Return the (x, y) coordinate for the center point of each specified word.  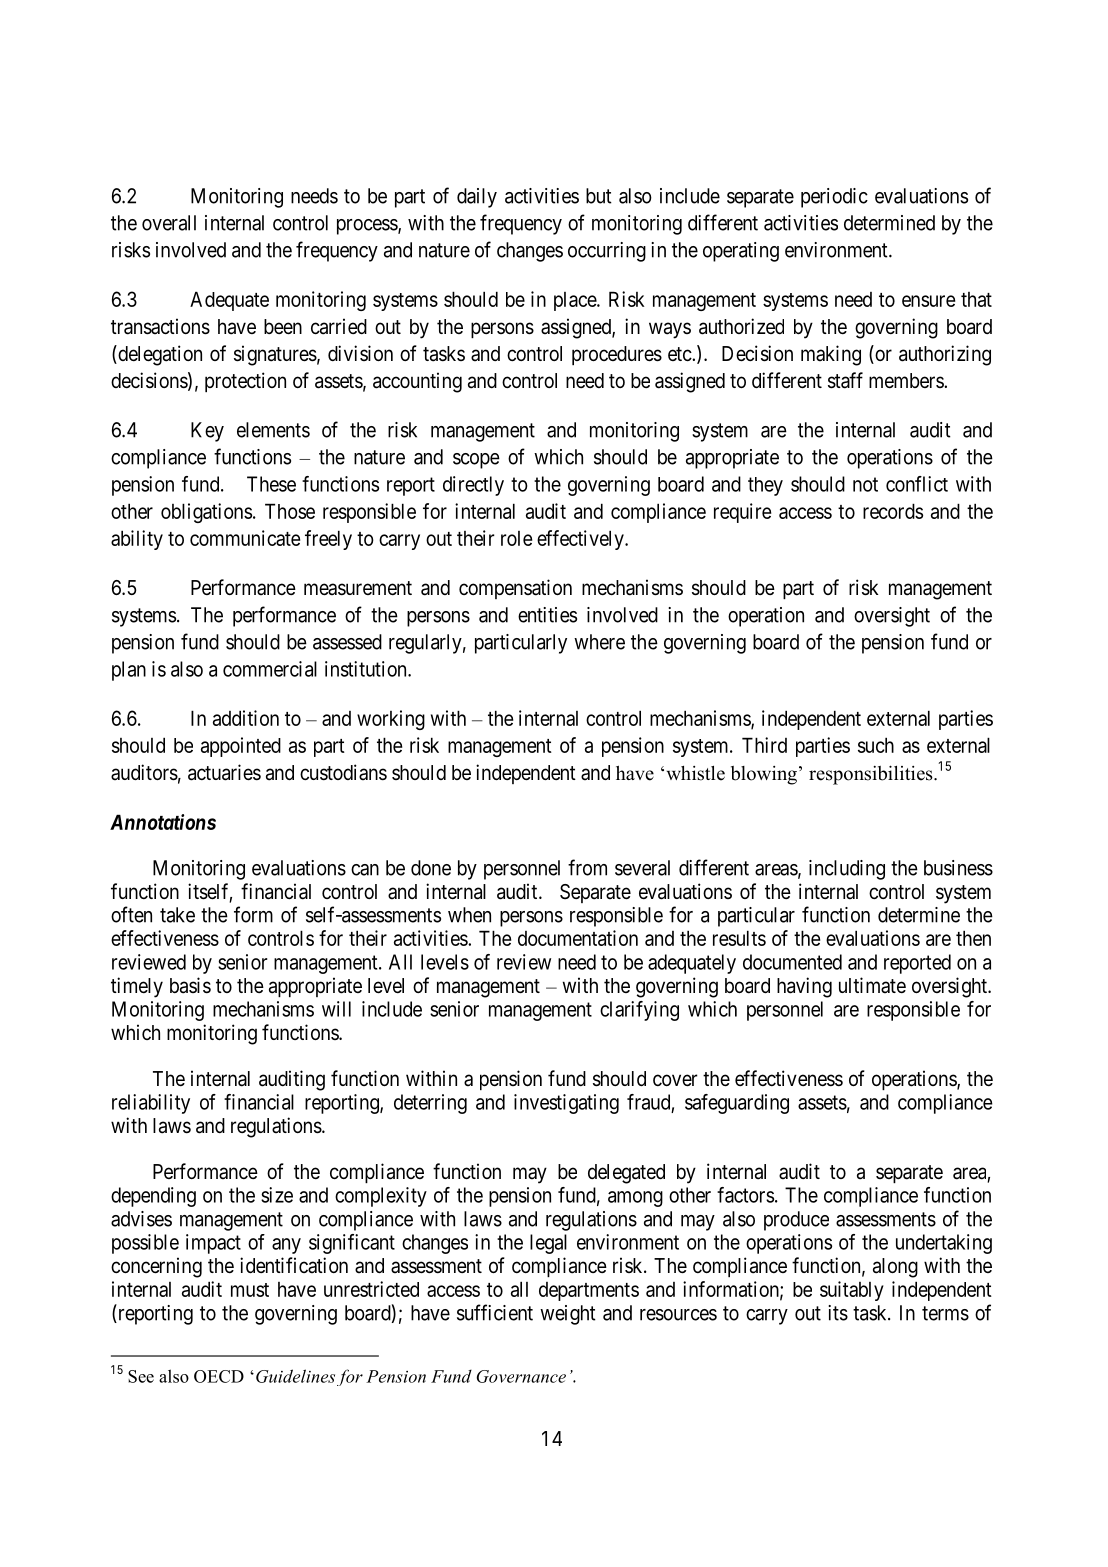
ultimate (872, 985)
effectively (581, 540)
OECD (219, 1376)
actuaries (224, 772)
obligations (206, 513)
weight (568, 1315)
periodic (834, 198)
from (587, 867)
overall (169, 223)
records (893, 511)
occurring (607, 252)
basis (190, 985)
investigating (566, 1104)
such (876, 745)
